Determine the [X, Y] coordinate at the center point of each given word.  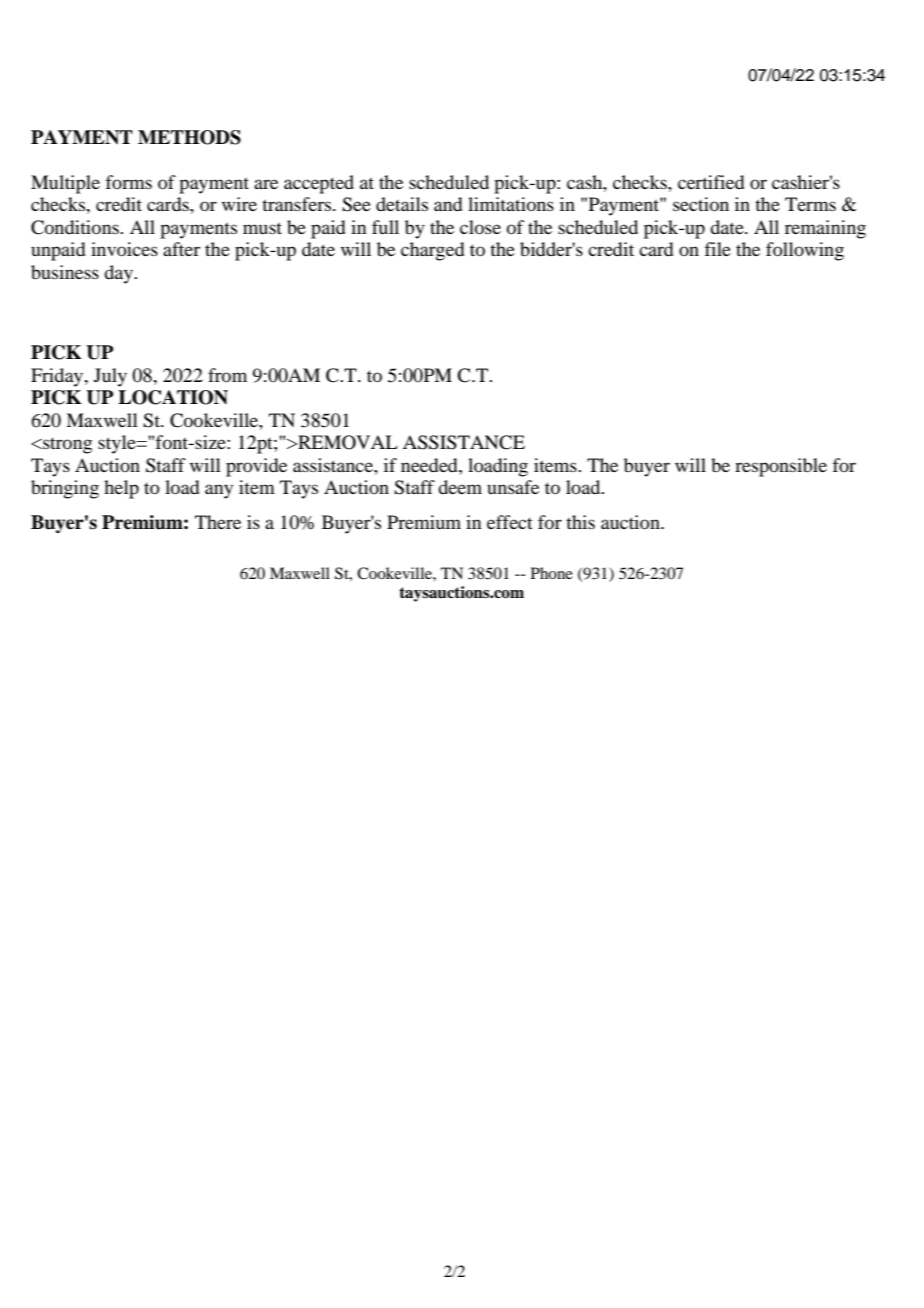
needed [430, 465]
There [218, 522]
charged [432, 251]
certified [711, 182]
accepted [319, 184]
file [717, 249]
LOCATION [173, 397]
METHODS [189, 137]
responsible [781, 467]
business [65, 272]
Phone [552, 573]
